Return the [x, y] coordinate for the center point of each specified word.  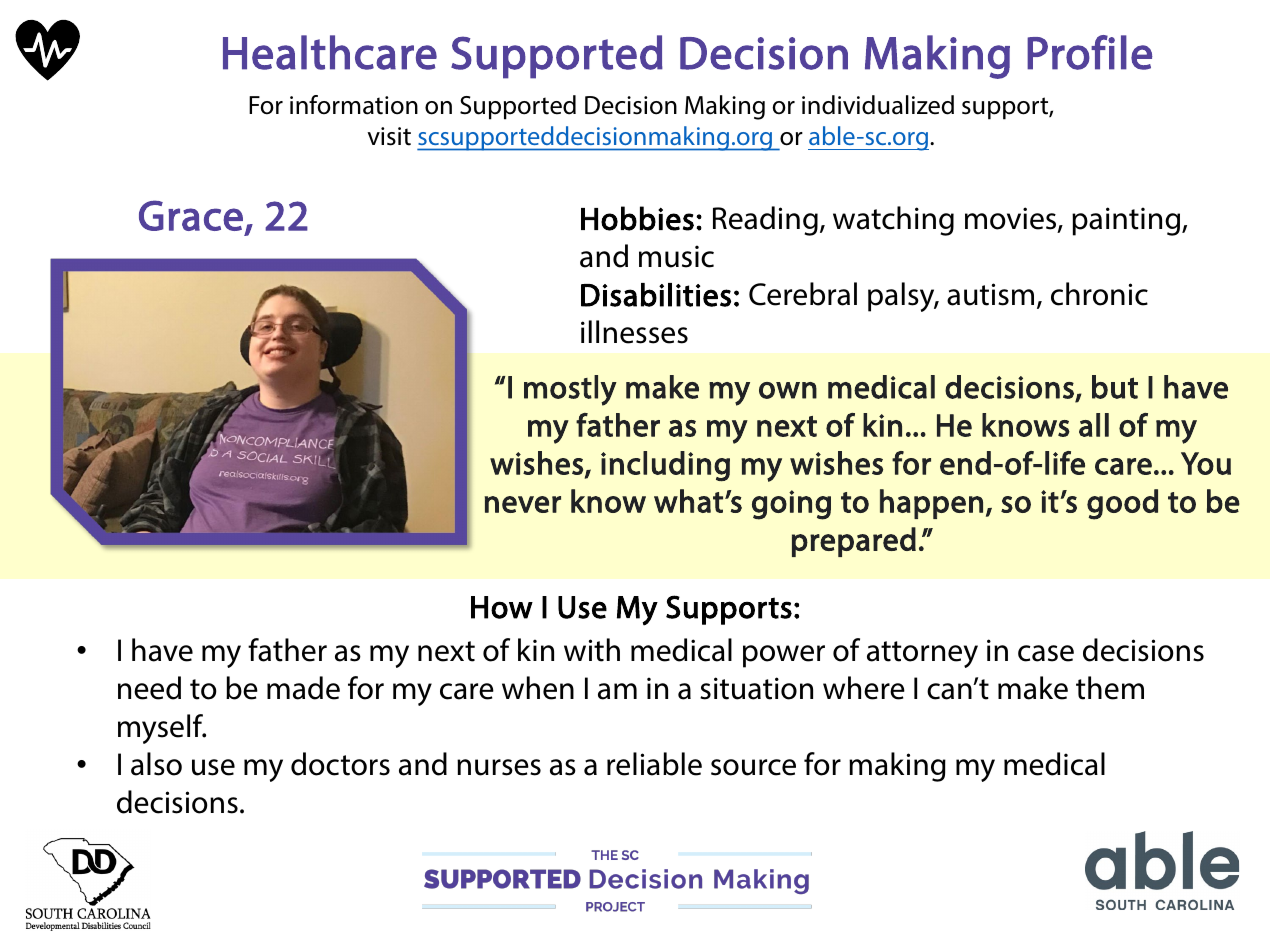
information [354, 105]
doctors [340, 764]
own [788, 390]
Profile [1090, 52]
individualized [878, 105]
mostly [570, 390]
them [1110, 688]
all [1094, 425]
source [753, 767]
